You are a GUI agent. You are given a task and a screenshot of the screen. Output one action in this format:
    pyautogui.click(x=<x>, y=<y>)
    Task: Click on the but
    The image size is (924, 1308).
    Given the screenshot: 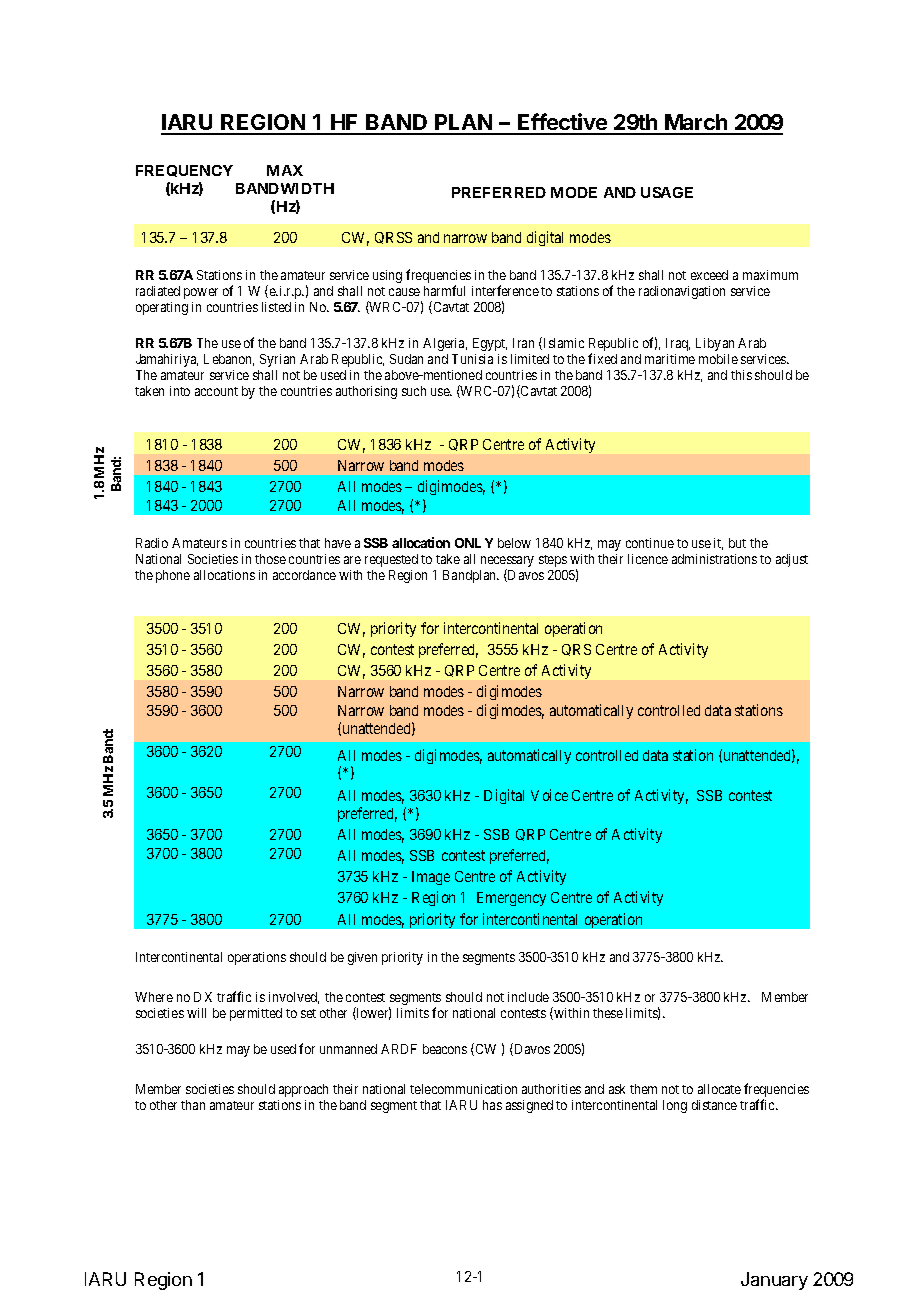 What is the action you would take?
    pyautogui.click(x=737, y=543)
